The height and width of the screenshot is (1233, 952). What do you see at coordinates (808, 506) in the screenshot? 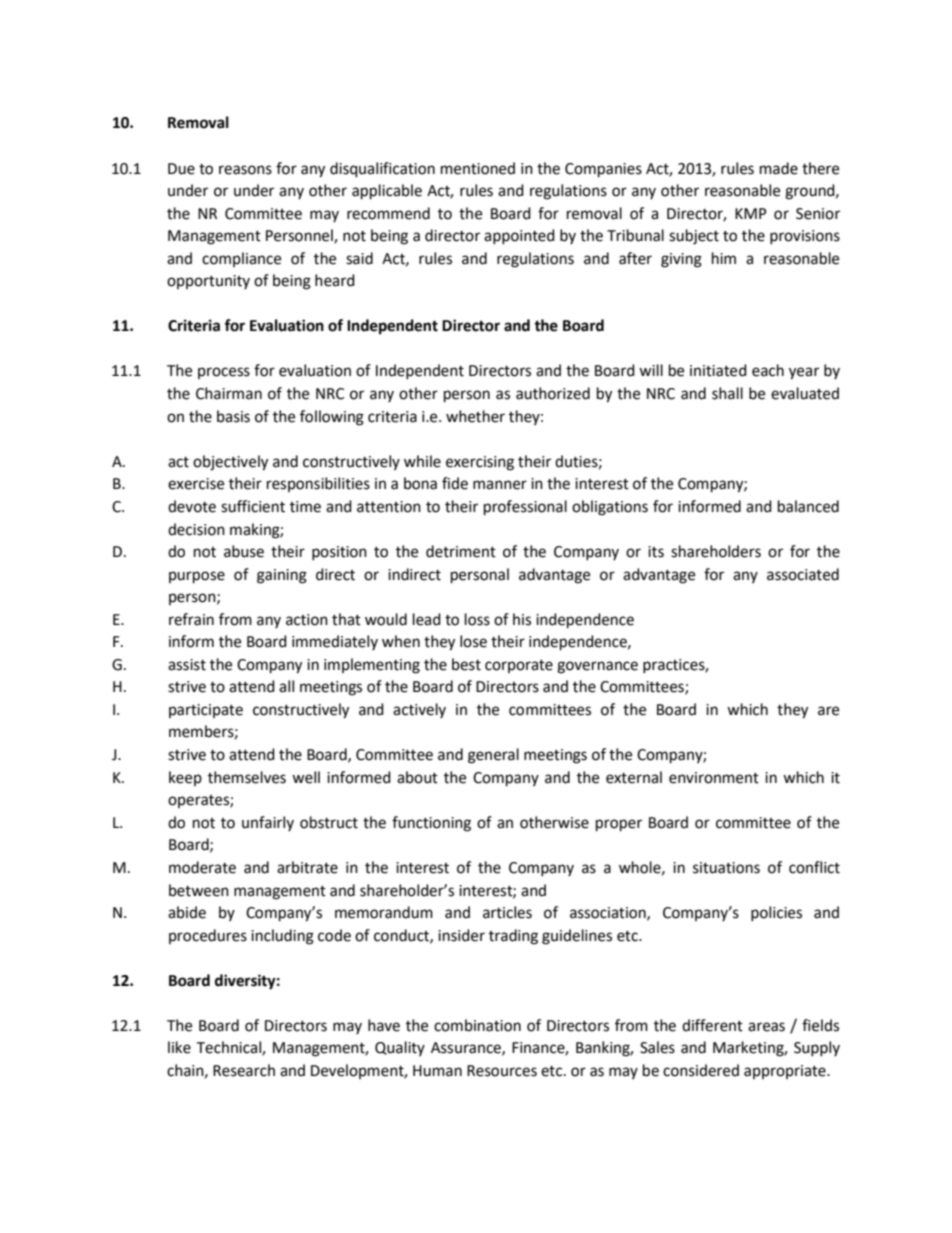
I see `balanced` at bounding box center [808, 506].
